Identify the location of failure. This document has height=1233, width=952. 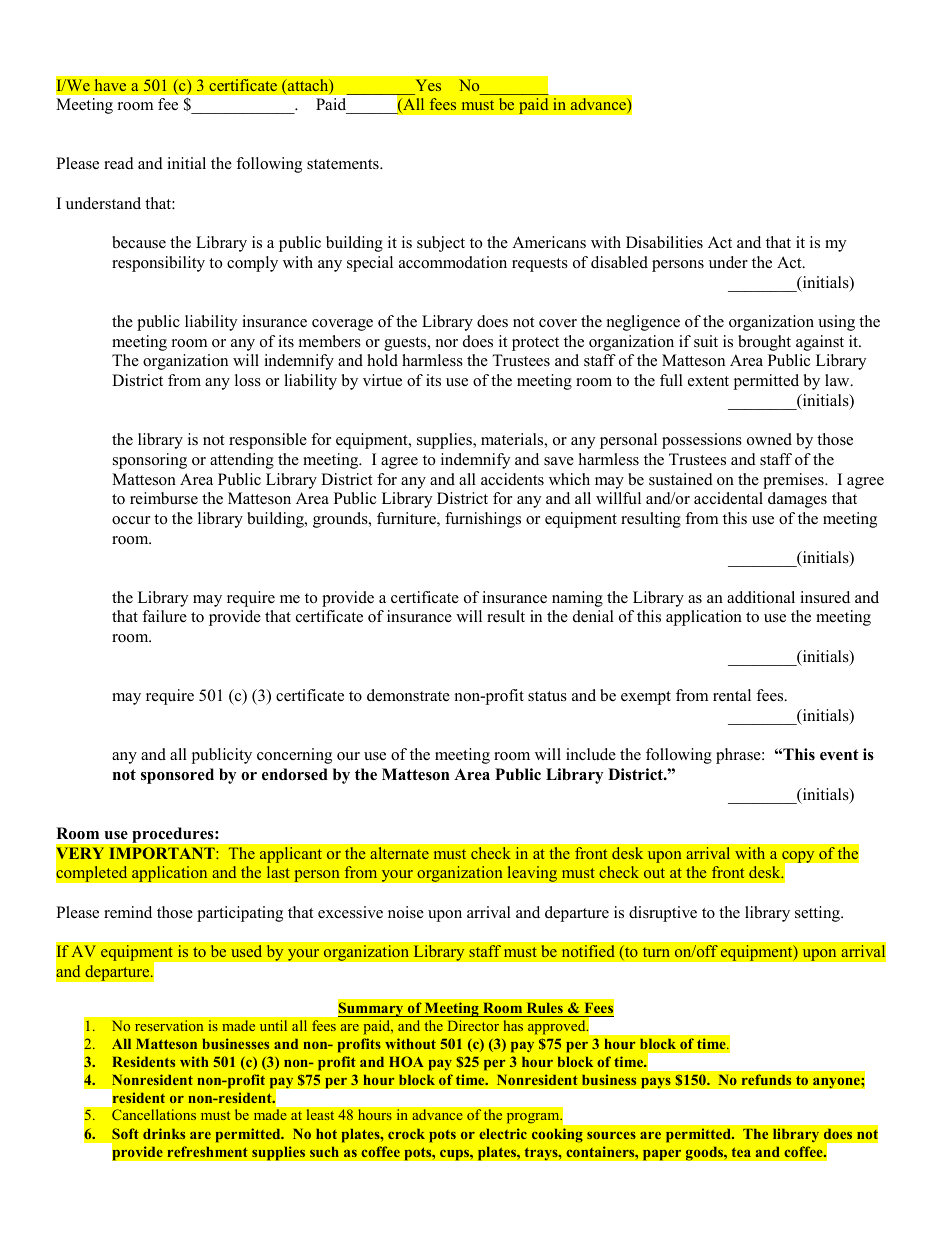
(164, 616).
